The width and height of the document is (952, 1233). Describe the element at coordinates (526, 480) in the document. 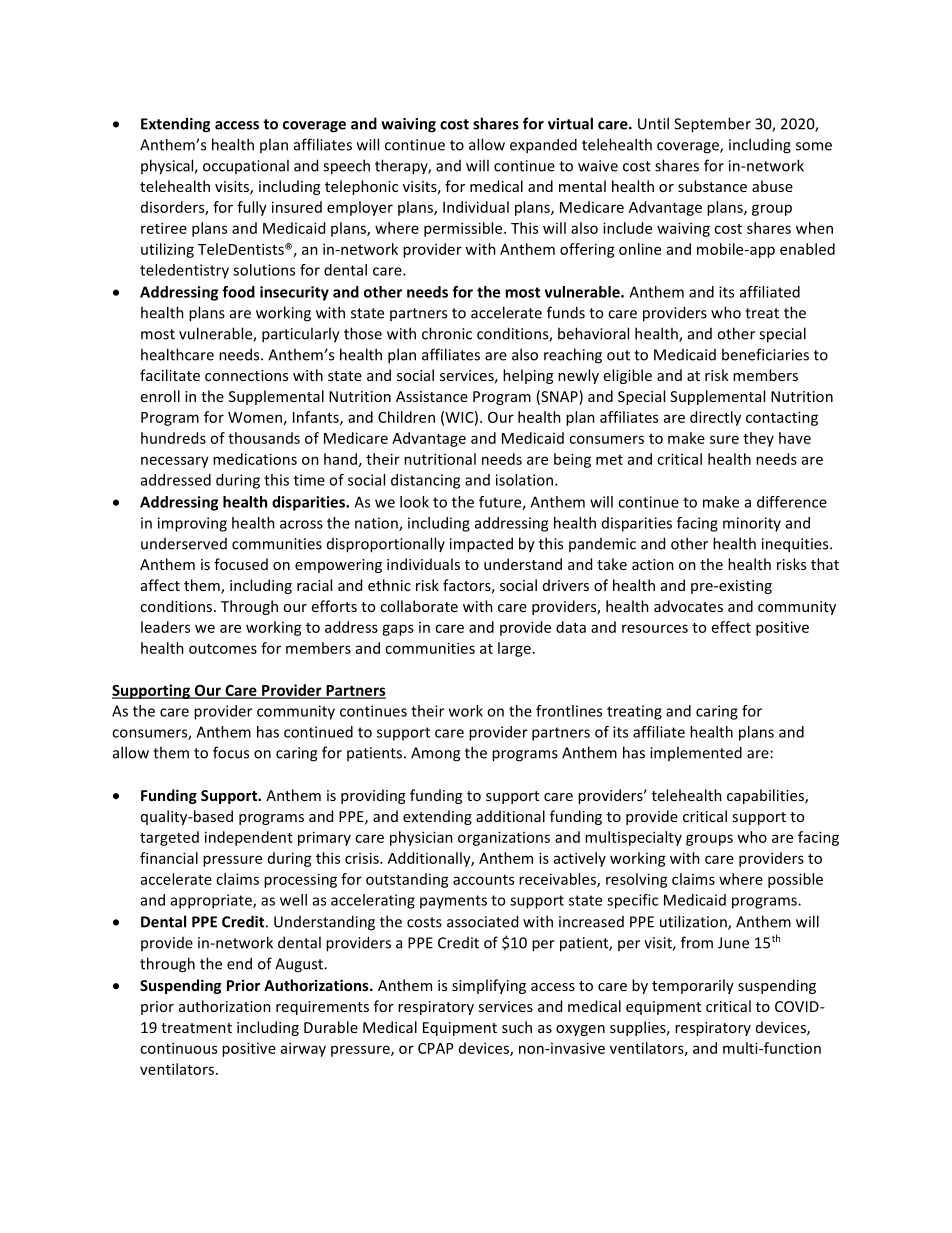

I see `isolation` at that location.
